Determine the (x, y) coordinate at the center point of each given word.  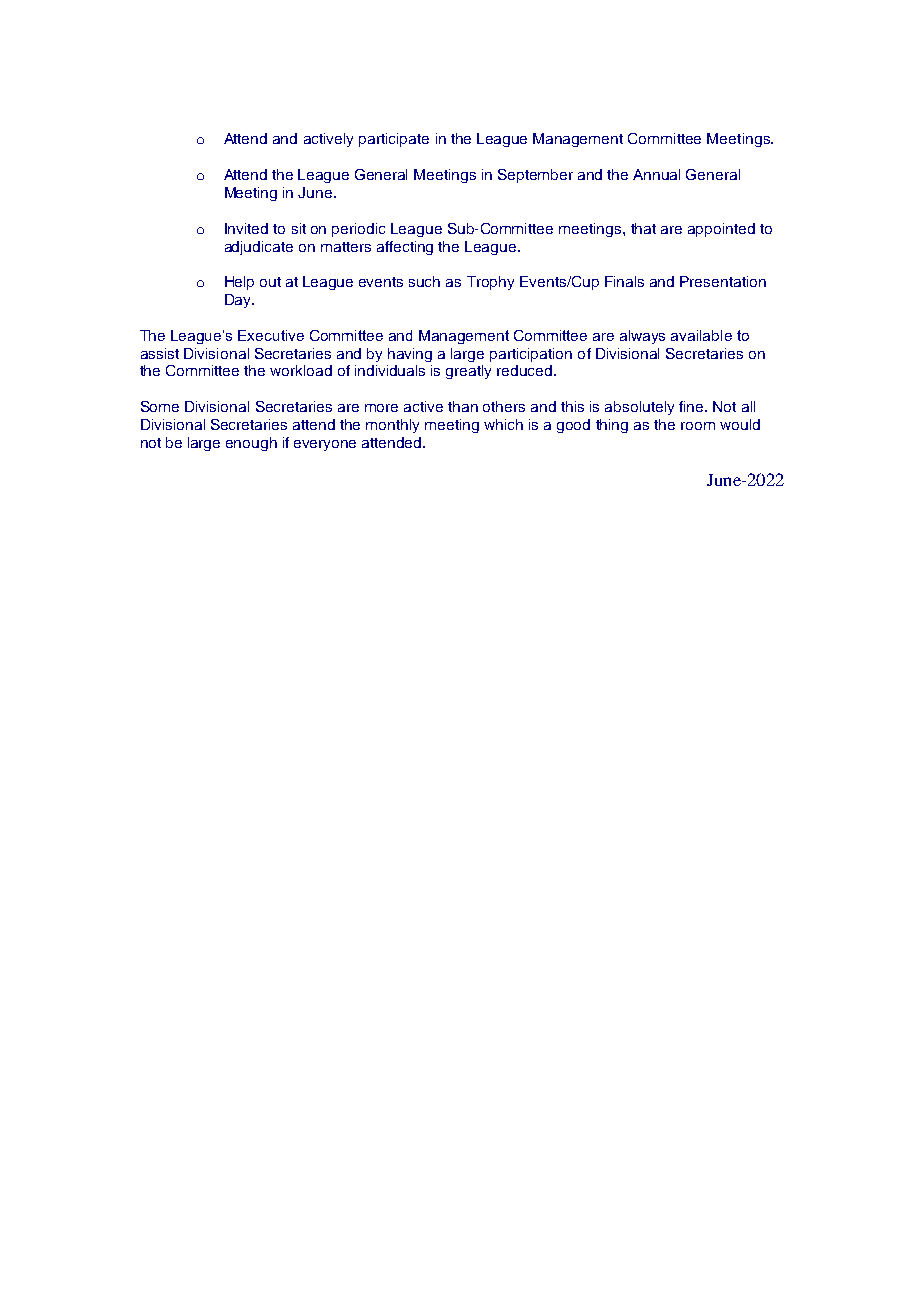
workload (301, 370)
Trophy (490, 283)
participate (394, 140)
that (643, 228)
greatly (468, 372)
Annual (656, 174)
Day (239, 301)
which (503, 424)
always (642, 337)
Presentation (723, 281)
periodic (358, 230)
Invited (246, 228)
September (535, 176)
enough (251, 444)
